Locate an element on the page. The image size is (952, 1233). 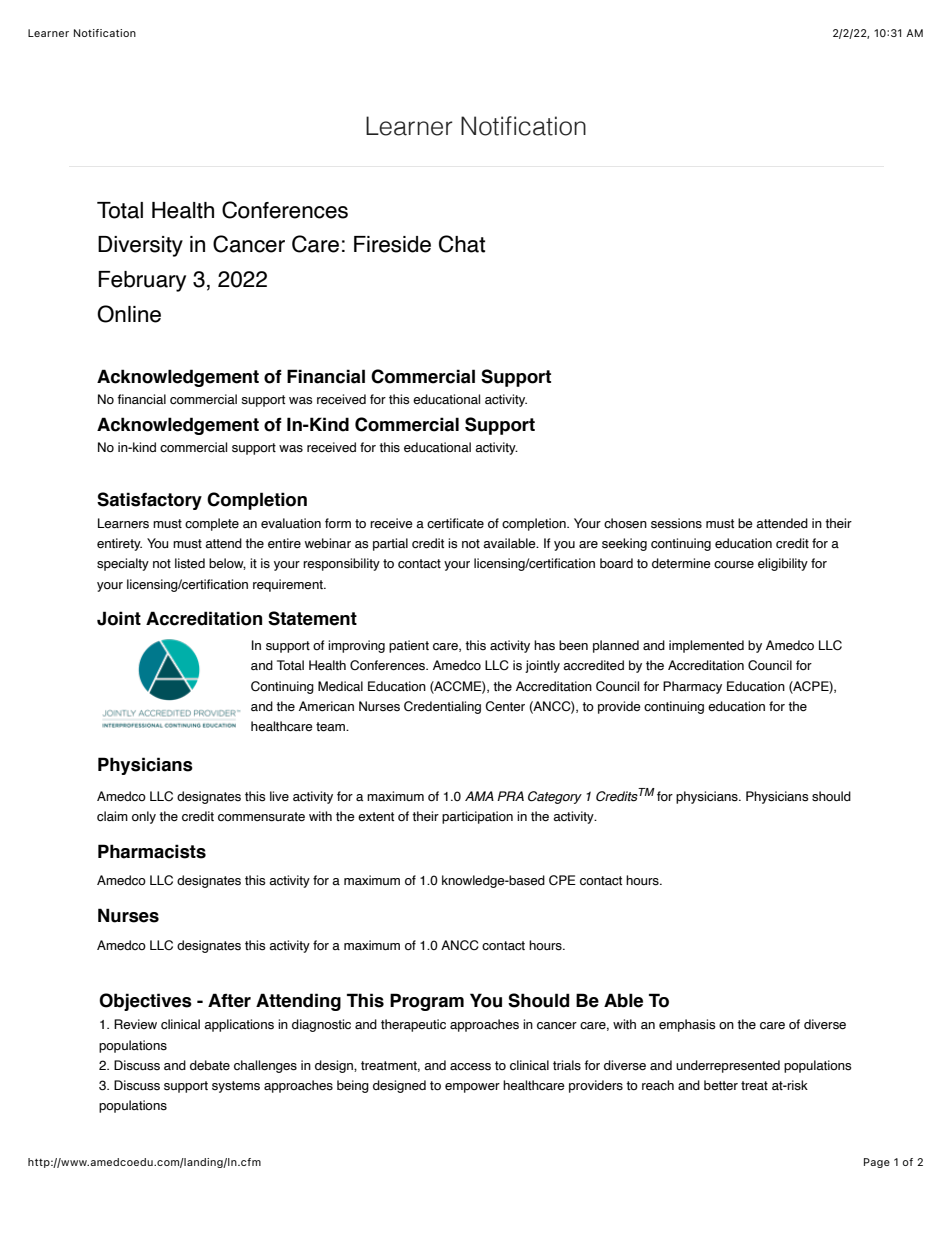
Fireside is located at coordinates (392, 244).
